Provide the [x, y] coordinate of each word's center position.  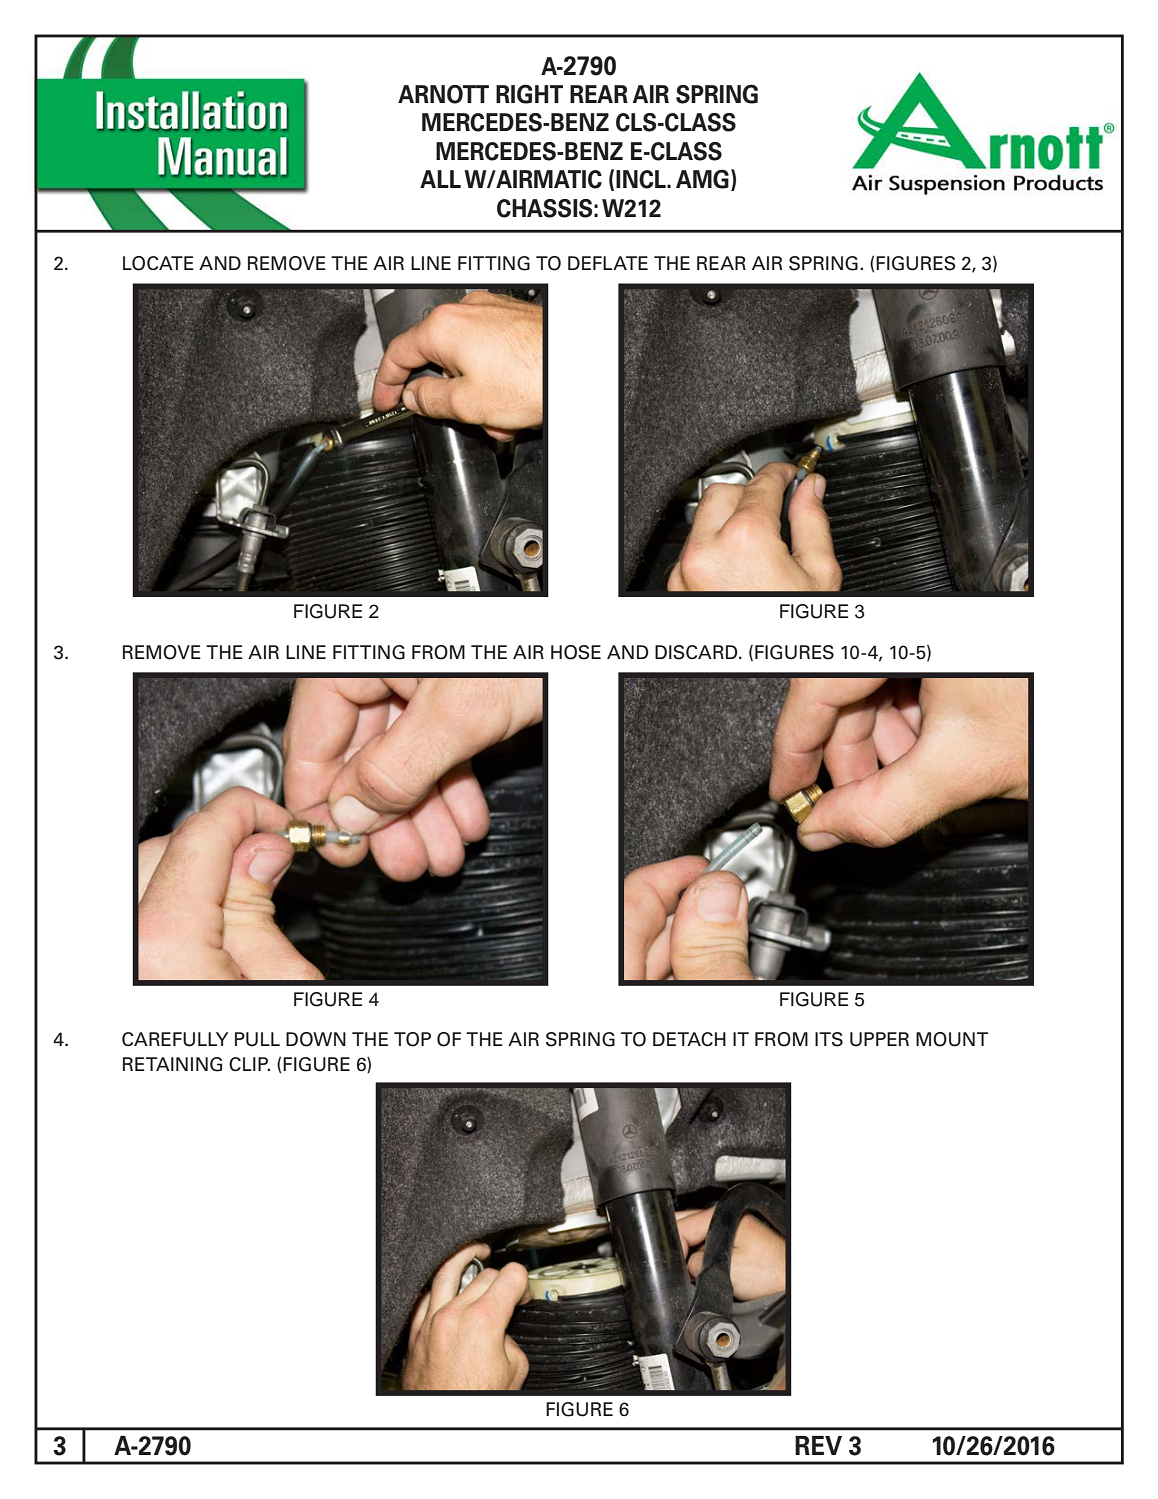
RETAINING [172, 1064]
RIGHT [529, 94]
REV [818, 1445]
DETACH [689, 1039]
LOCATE [158, 263]
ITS [829, 1039]
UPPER [879, 1039]
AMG [702, 179]
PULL [257, 1039]
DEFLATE [608, 263]
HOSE [576, 652]
